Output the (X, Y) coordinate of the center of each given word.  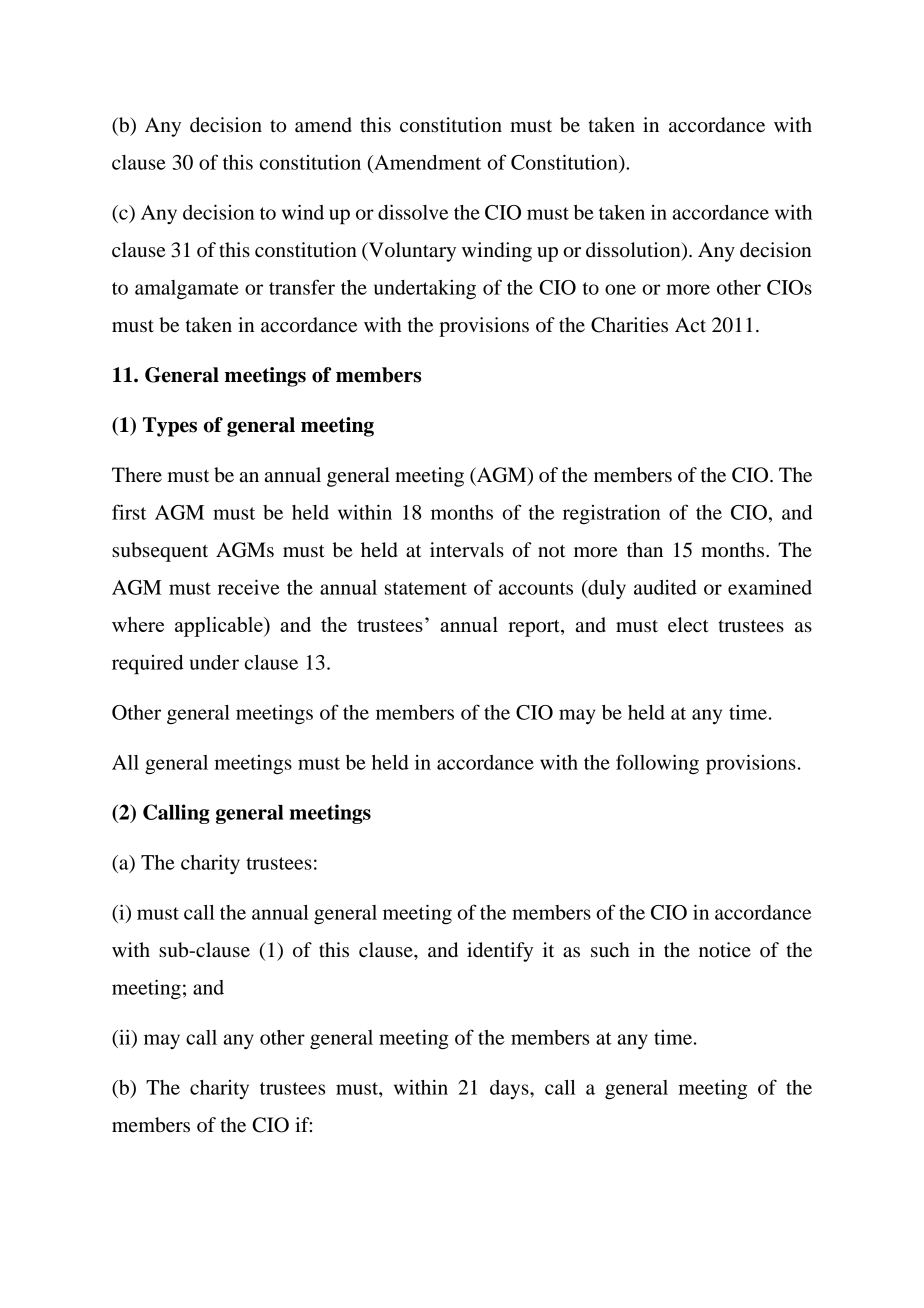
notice (725, 950)
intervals (467, 550)
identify (500, 952)
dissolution (634, 251)
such (610, 950)
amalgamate (187, 290)
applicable (220, 627)
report (535, 628)
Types (170, 427)
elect (688, 625)
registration (611, 515)
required (148, 665)
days (510, 1089)
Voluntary (411, 252)
